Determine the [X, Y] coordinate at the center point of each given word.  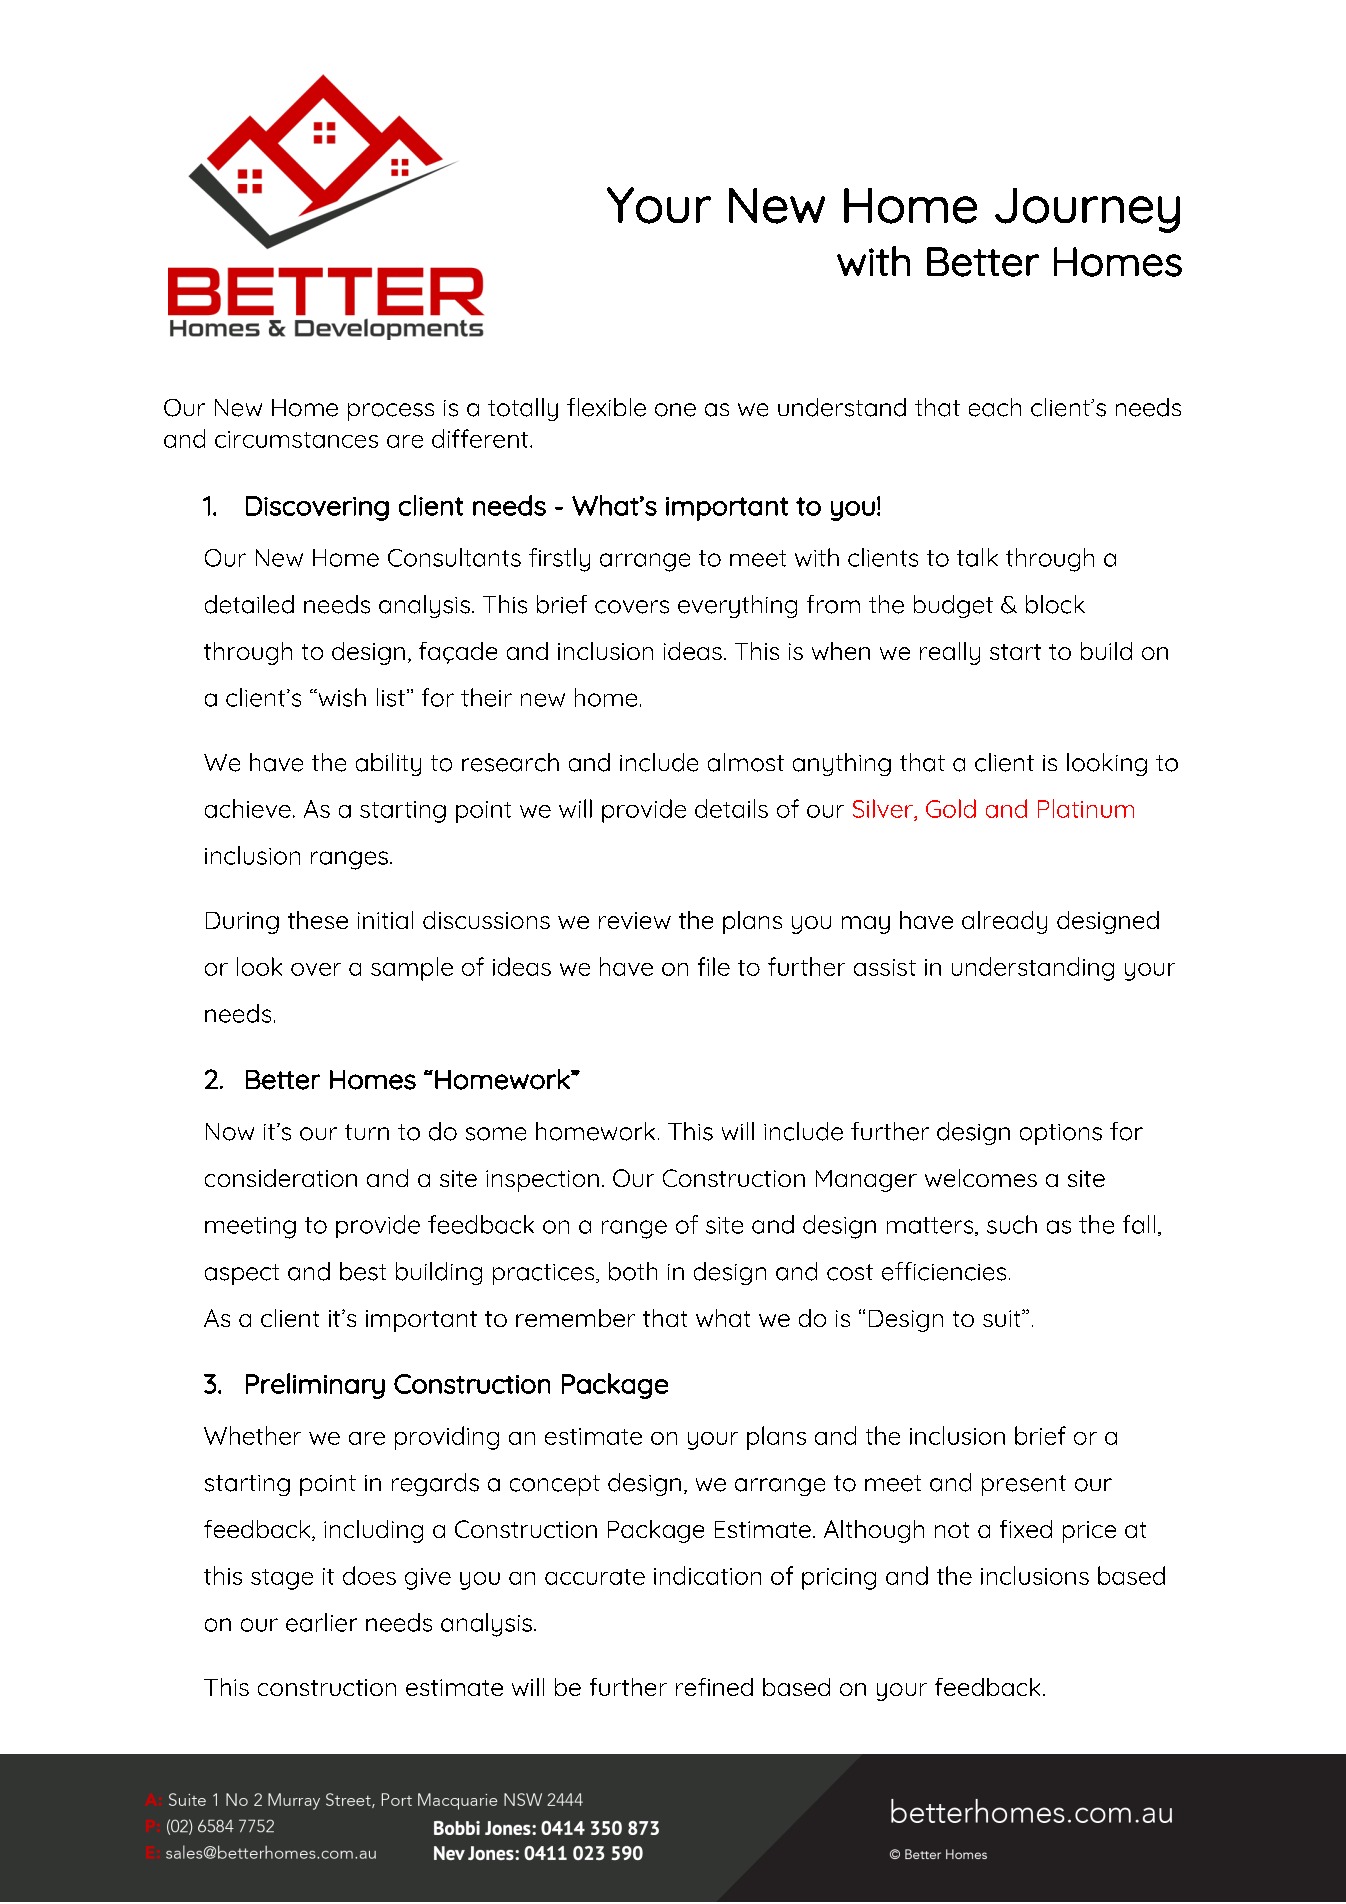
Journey [1087, 210]
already [1004, 922]
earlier [321, 1622]
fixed [1026, 1529]
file [714, 966]
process [391, 412]
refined [714, 1687]
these [318, 920]
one [675, 410]
